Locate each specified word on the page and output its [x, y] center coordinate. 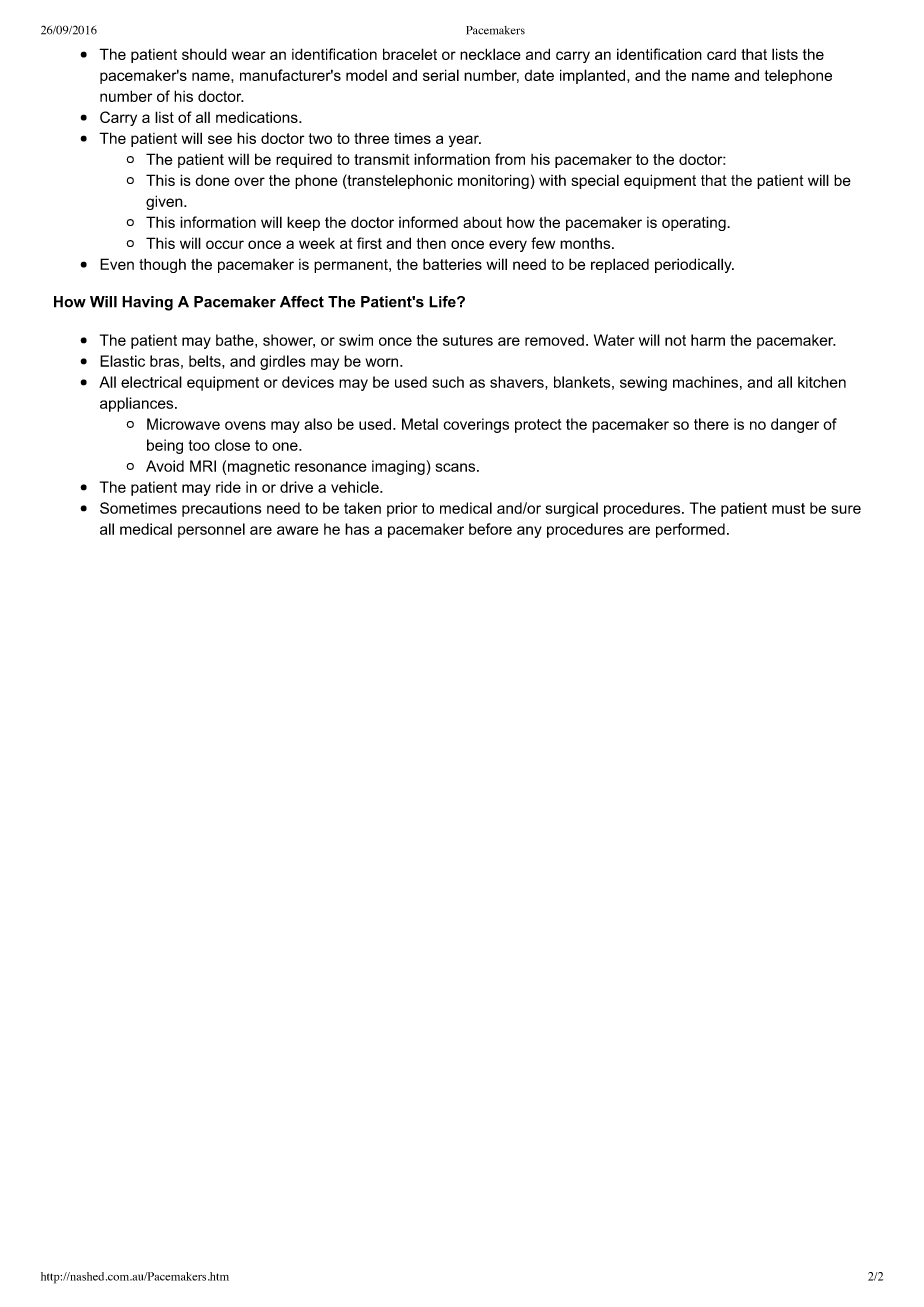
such [448, 382]
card [721, 54]
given [165, 202]
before [490, 529]
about [482, 222]
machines [705, 382]
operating [695, 223]
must [788, 508]
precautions [222, 509]
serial [441, 75]
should [204, 54]
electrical [151, 382]
